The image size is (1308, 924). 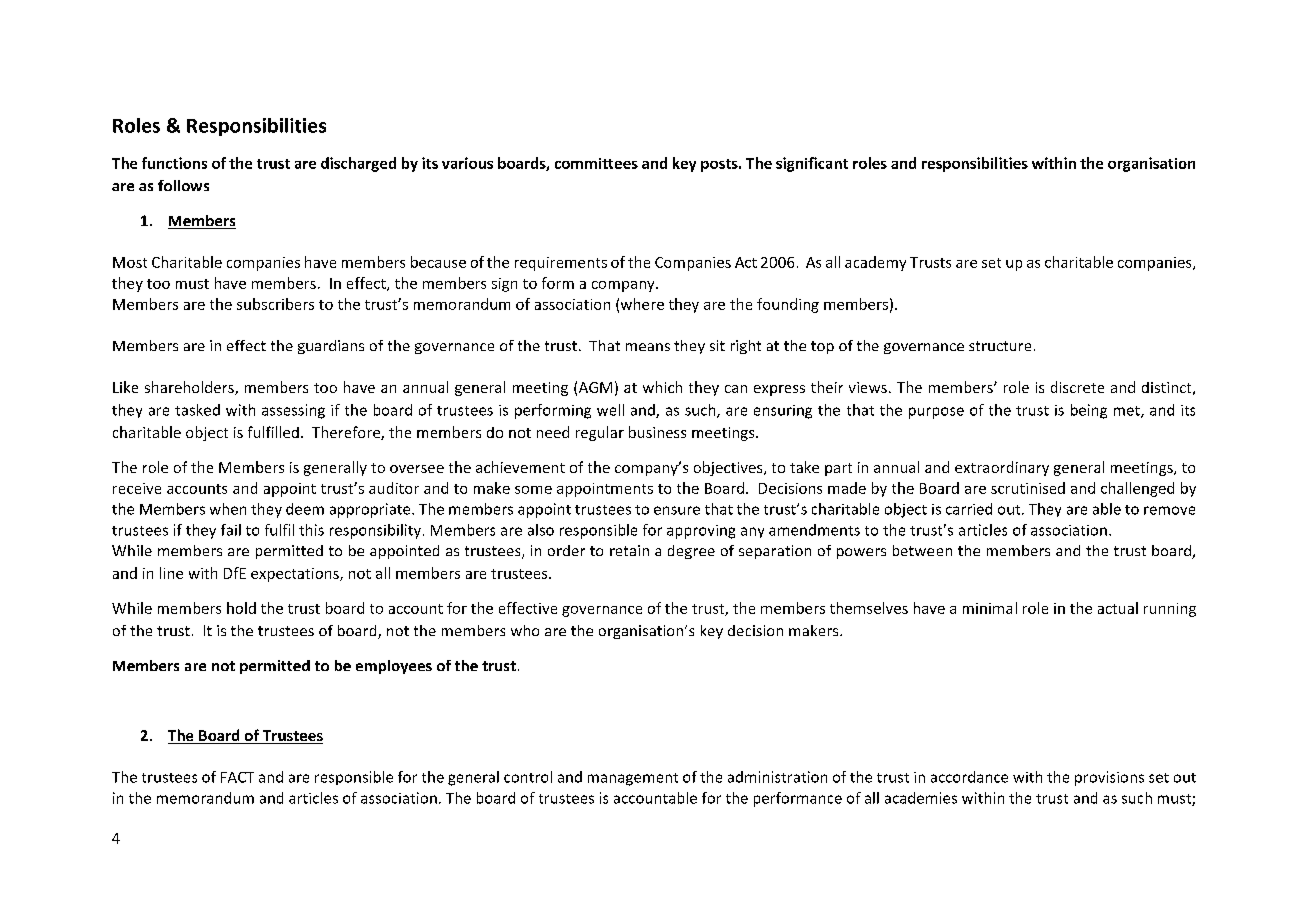 What do you see at coordinates (662, 387) in the page?
I see `which` at bounding box center [662, 387].
